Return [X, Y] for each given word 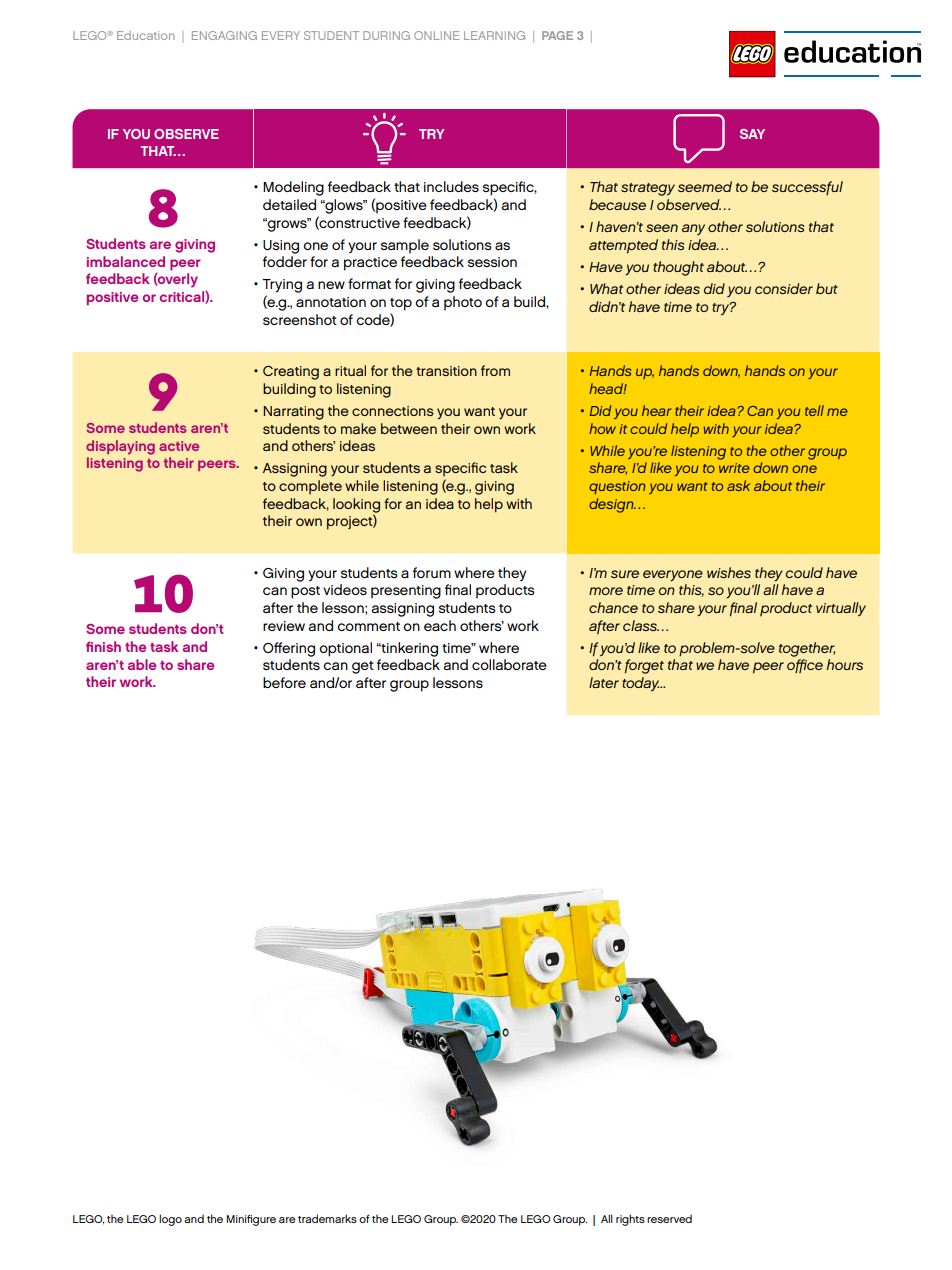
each [440, 625]
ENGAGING [224, 35]
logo [170, 1220]
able [142, 664]
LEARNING [494, 35]
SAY [752, 134]
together [807, 649]
